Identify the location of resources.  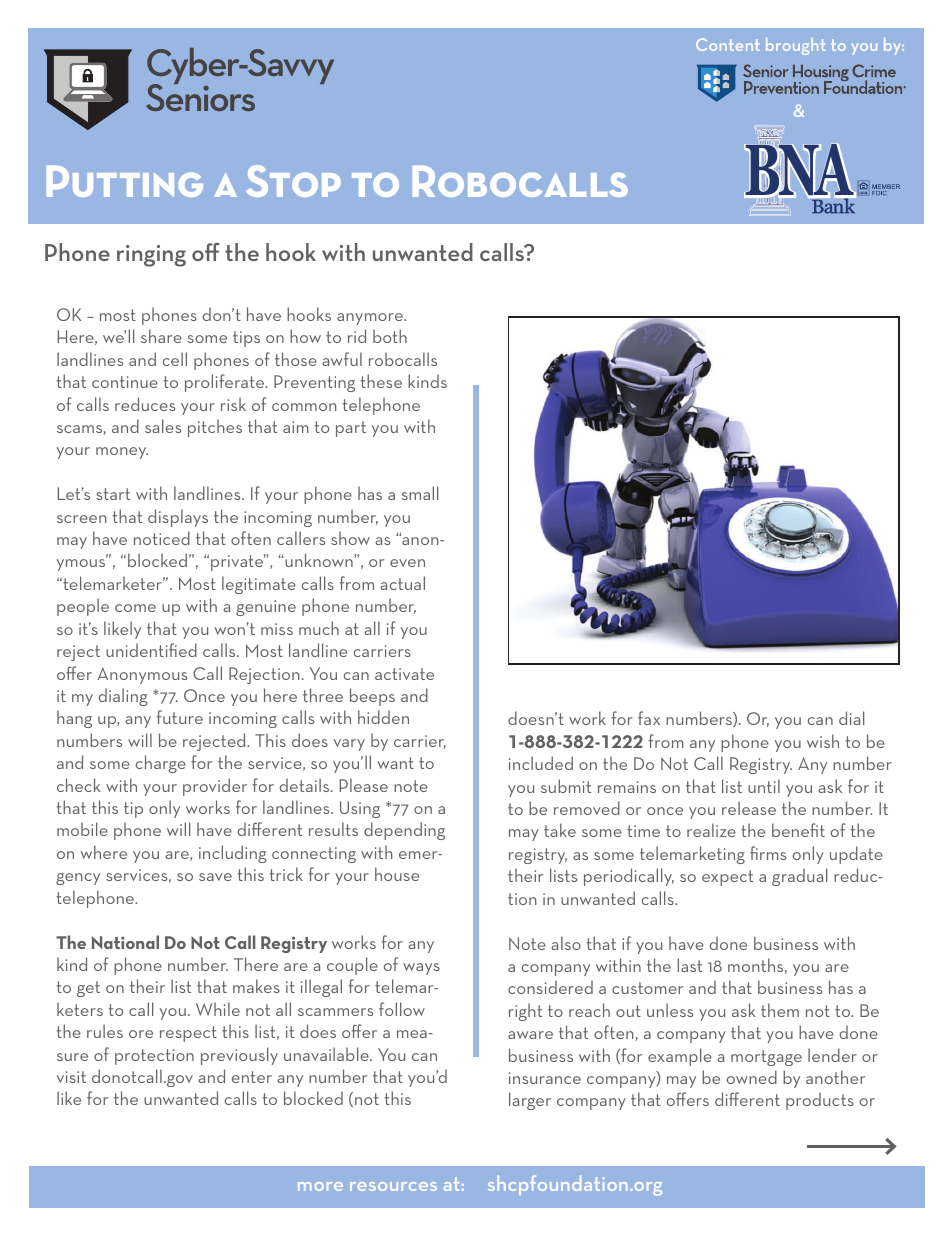
(393, 1186).
